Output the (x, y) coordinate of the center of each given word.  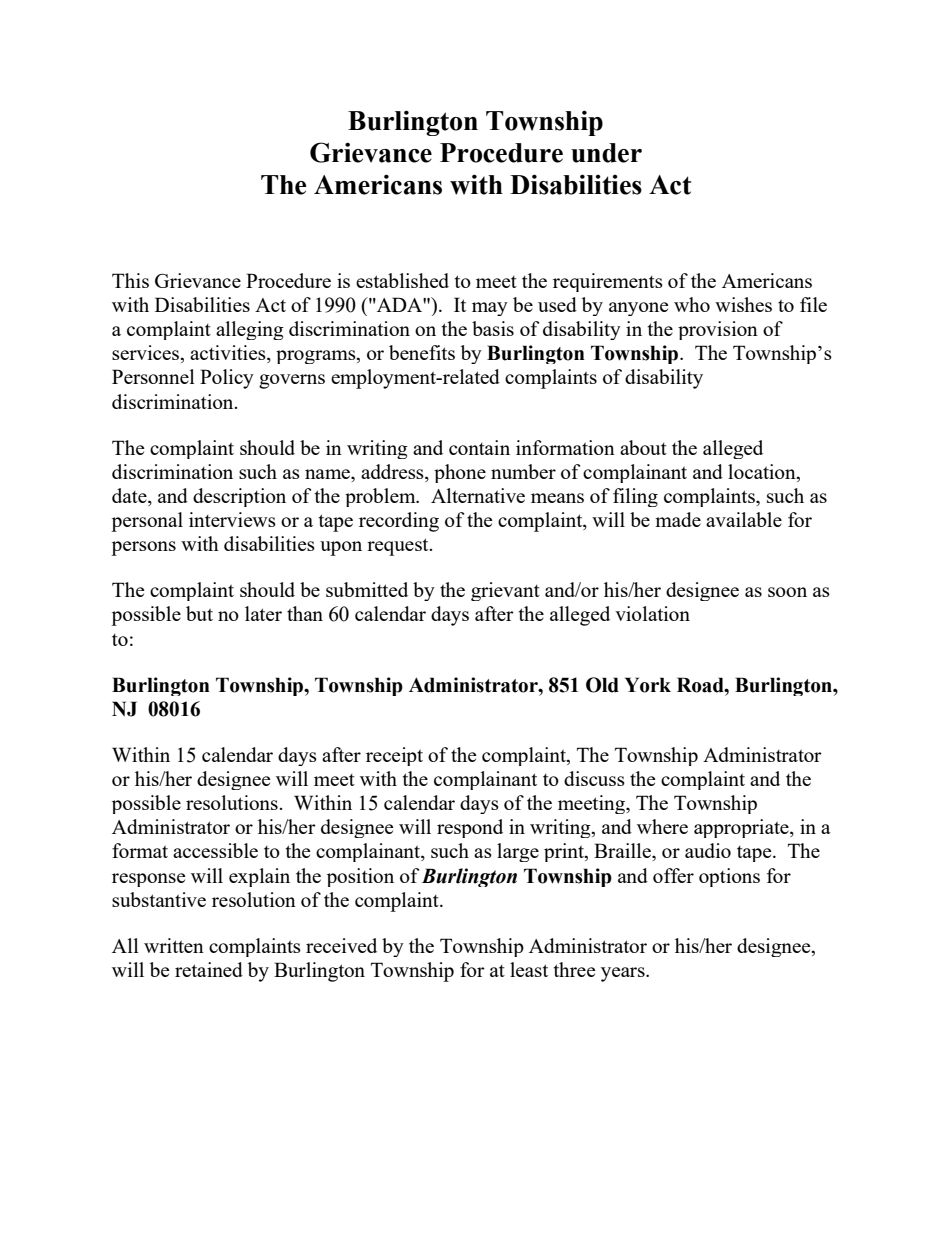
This (130, 280)
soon (787, 592)
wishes (743, 304)
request (399, 547)
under (606, 153)
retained (209, 969)
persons (143, 548)
